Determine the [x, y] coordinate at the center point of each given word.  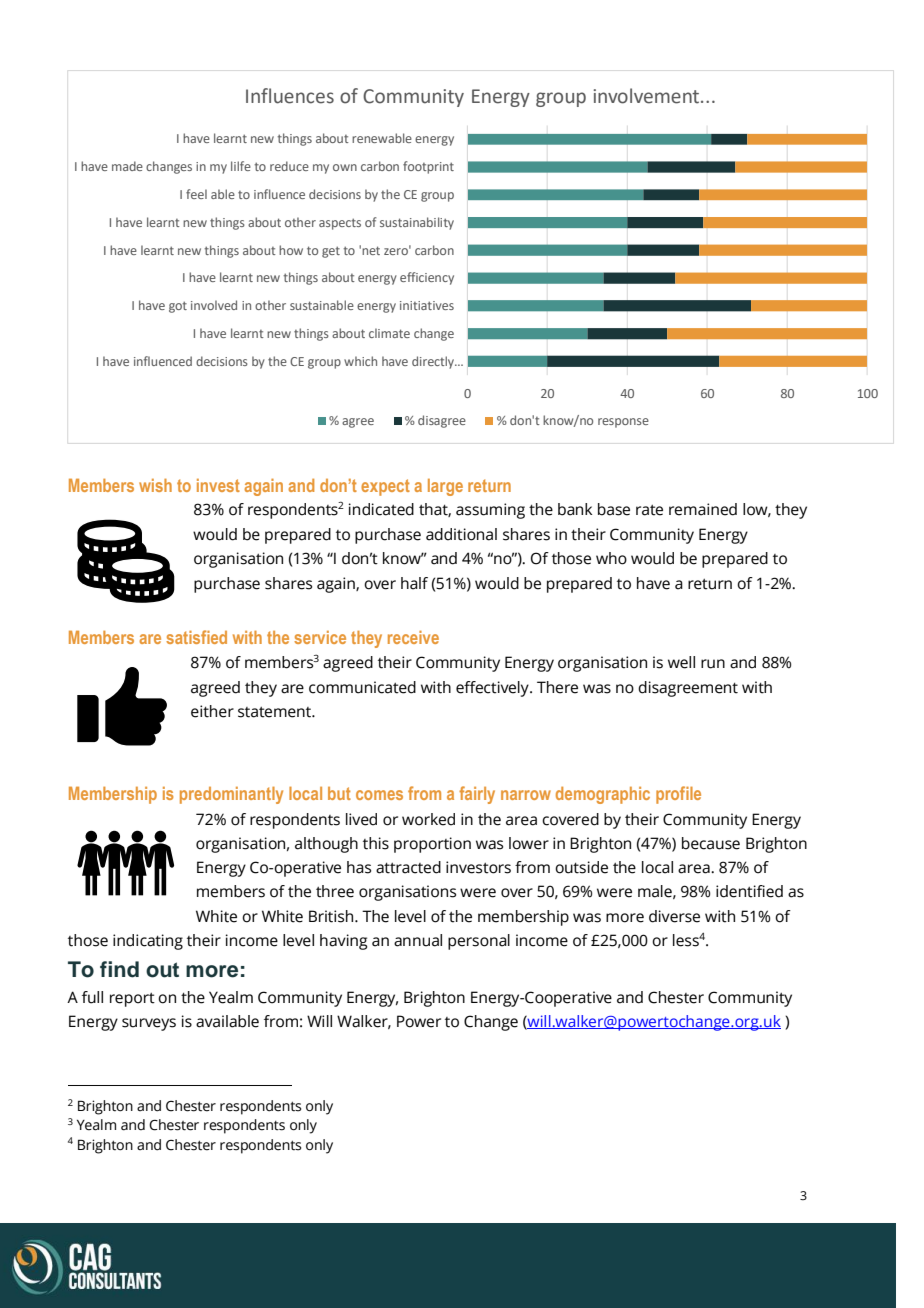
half [414, 583]
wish [155, 485]
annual [418, 940]
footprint [428, 167]
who [611, 558]
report [132, 1000]
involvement [648, 96]
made [127, 166]
